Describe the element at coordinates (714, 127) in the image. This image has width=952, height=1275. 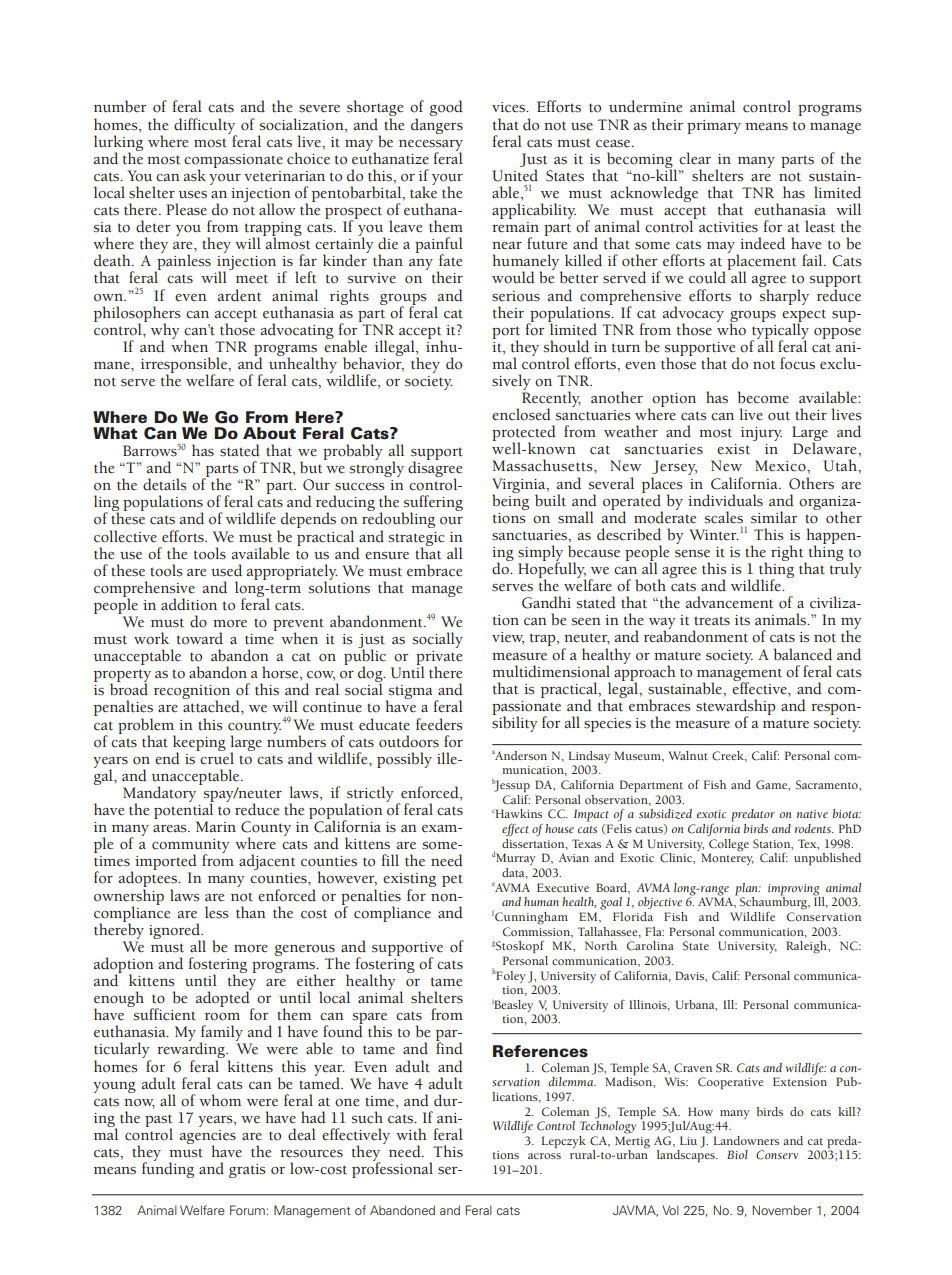
I see `primary` at that location.
